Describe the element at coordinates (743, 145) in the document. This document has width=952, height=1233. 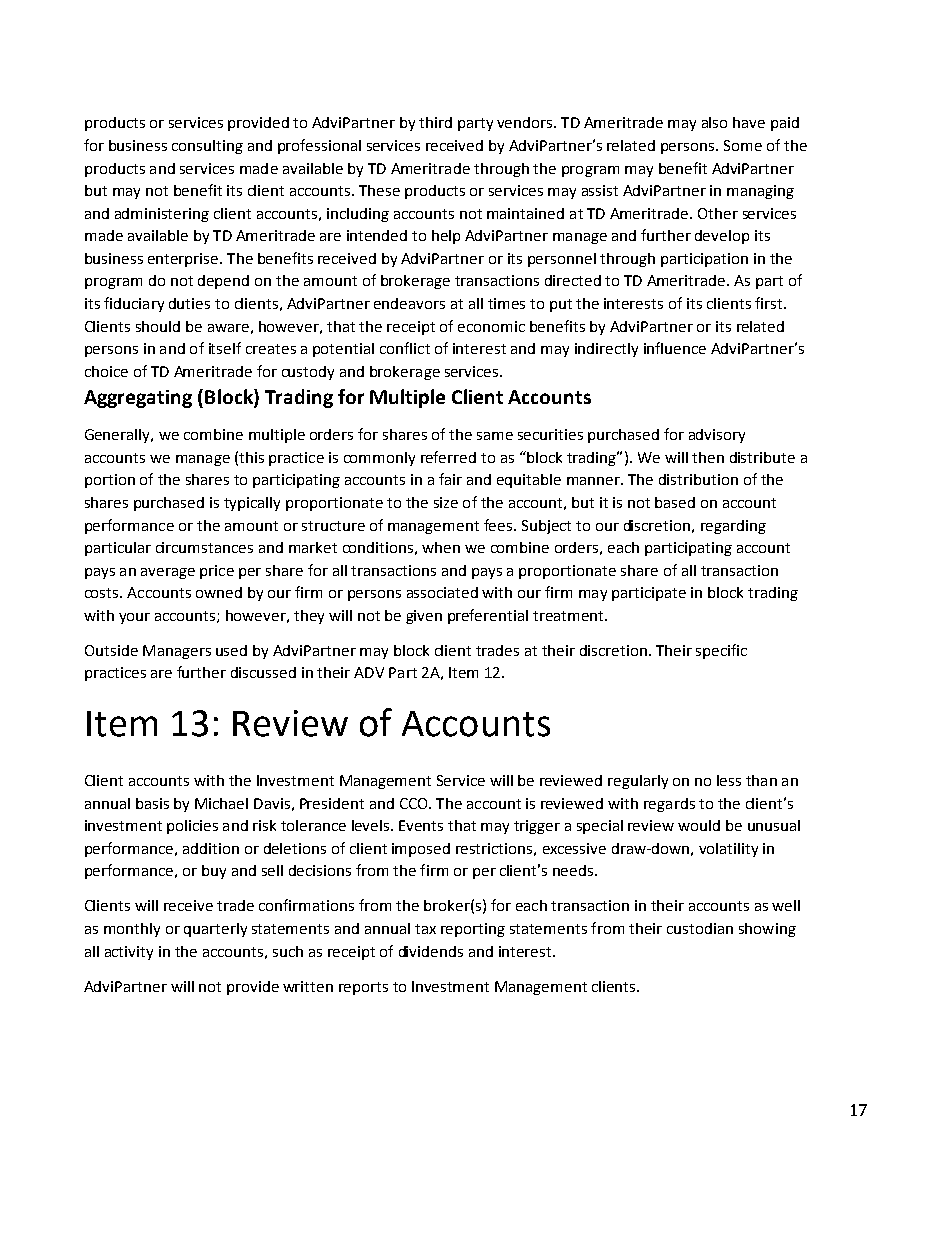
I see `Some` at that location.
